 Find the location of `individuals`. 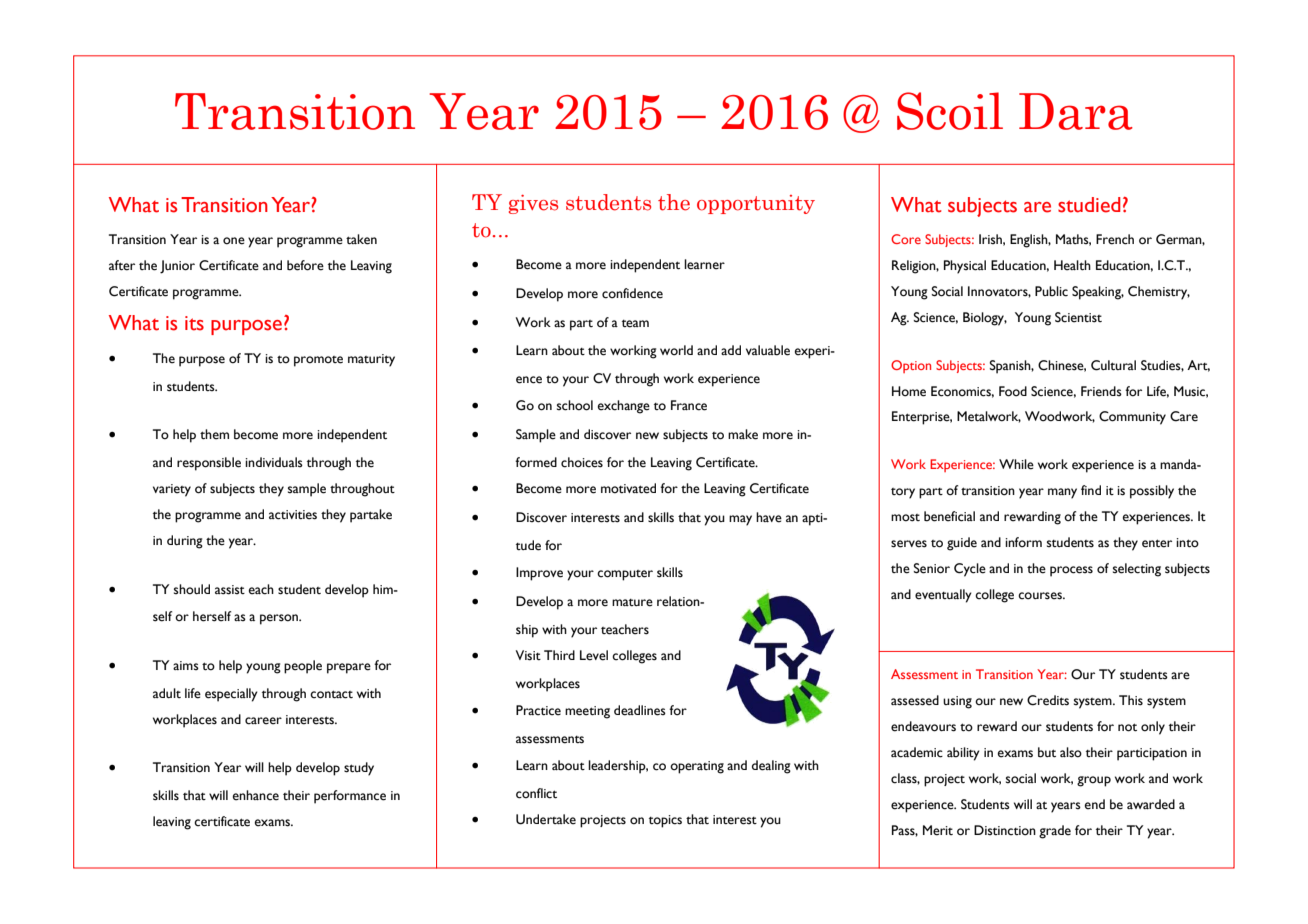

individuals is located at coordinates (274, 462).
